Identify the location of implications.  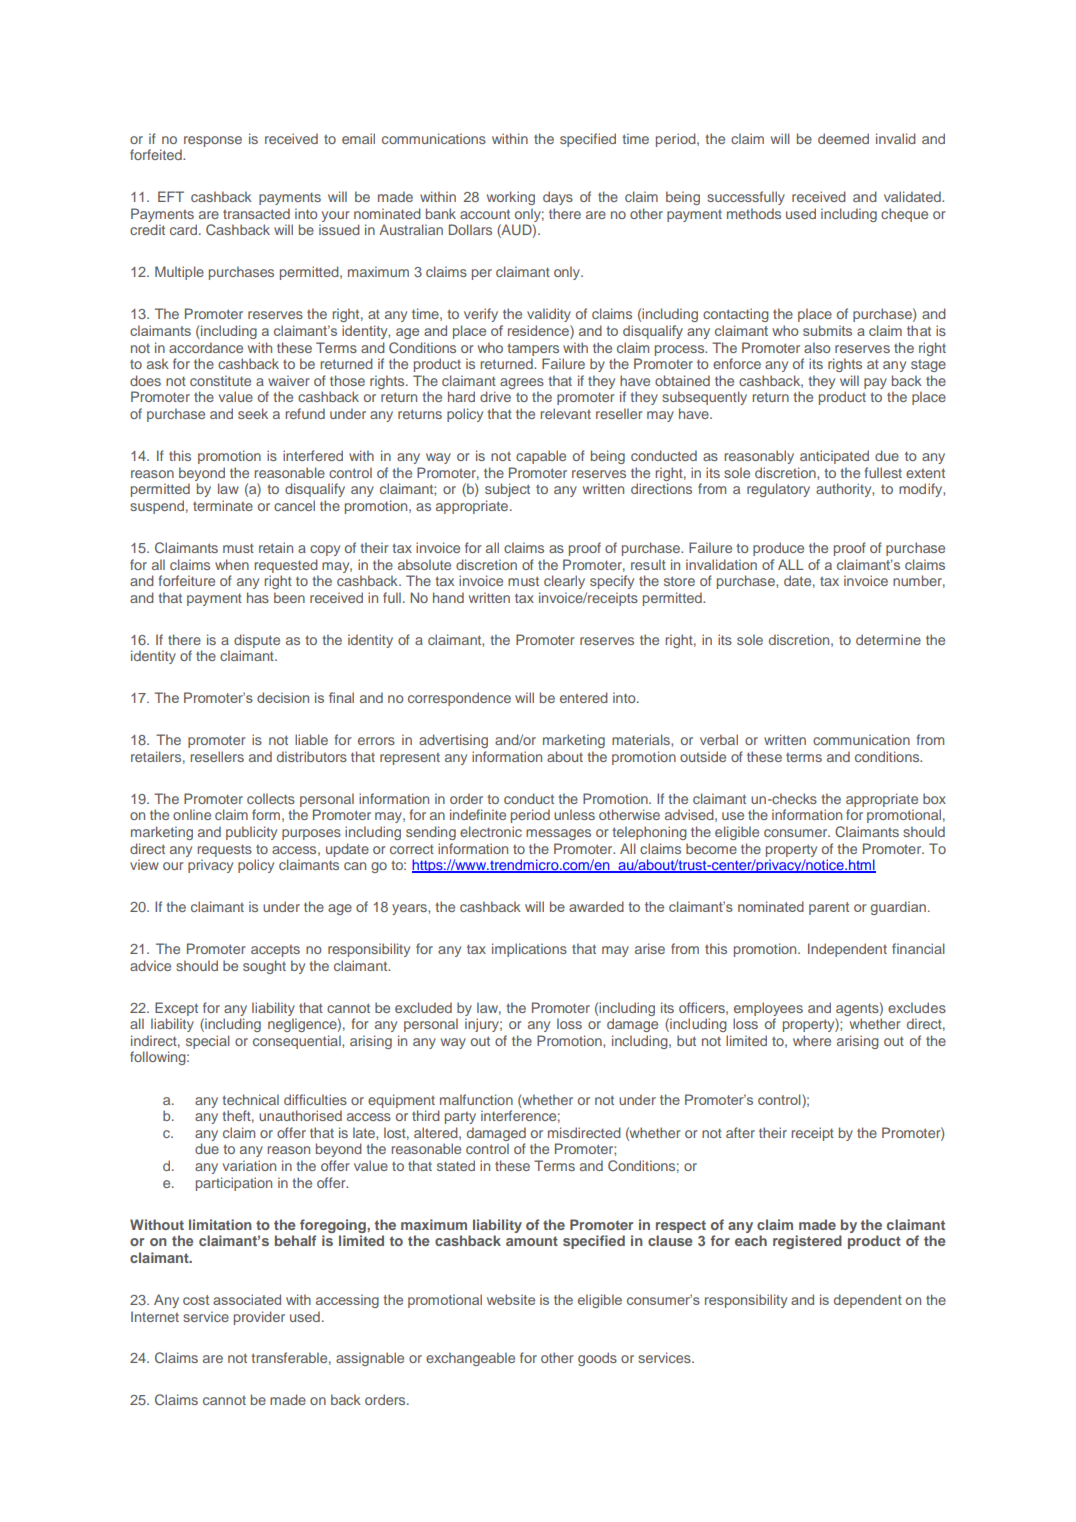
(529, 950).
